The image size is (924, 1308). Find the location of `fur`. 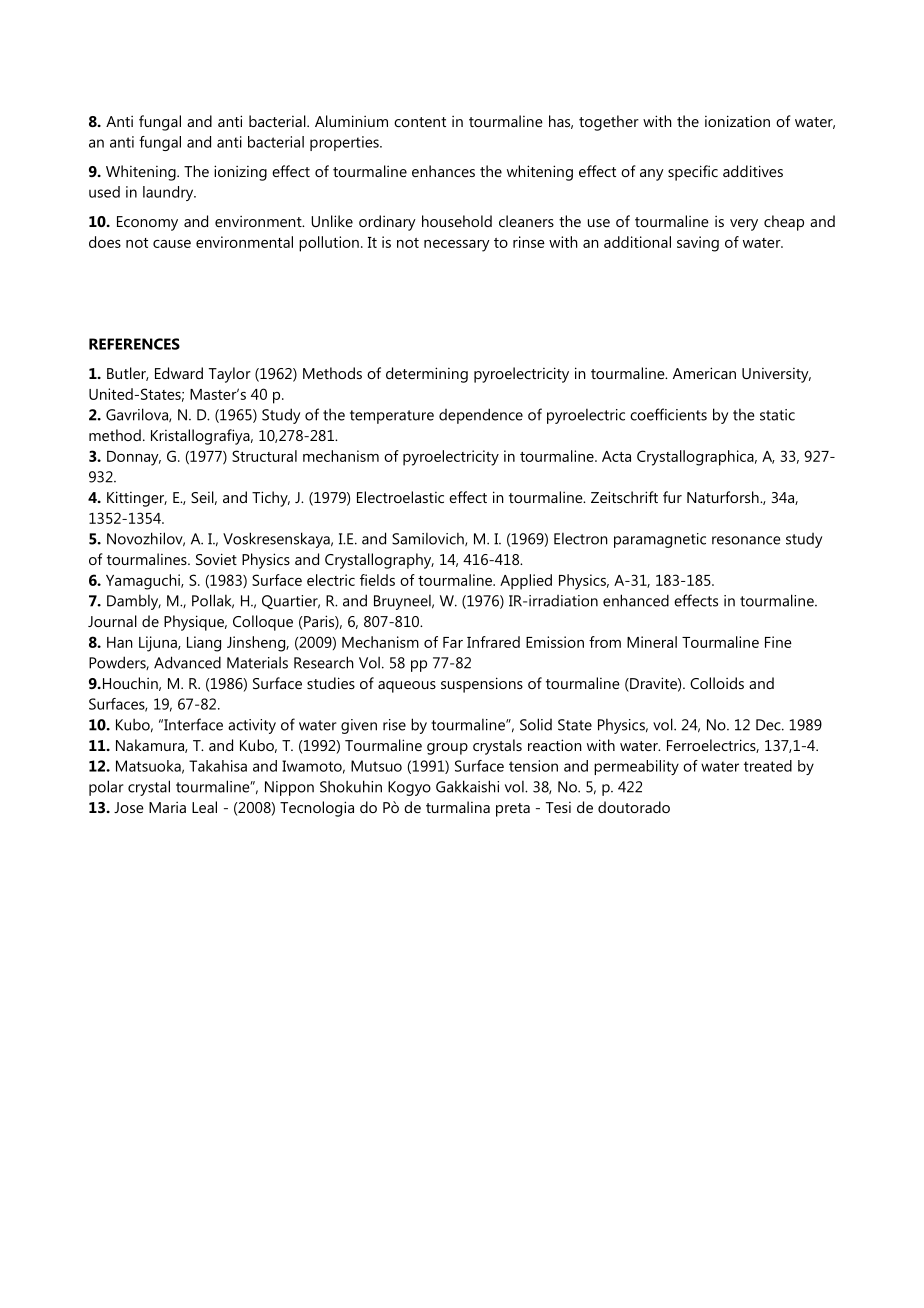

fur is located at coordinates (672, 497).
